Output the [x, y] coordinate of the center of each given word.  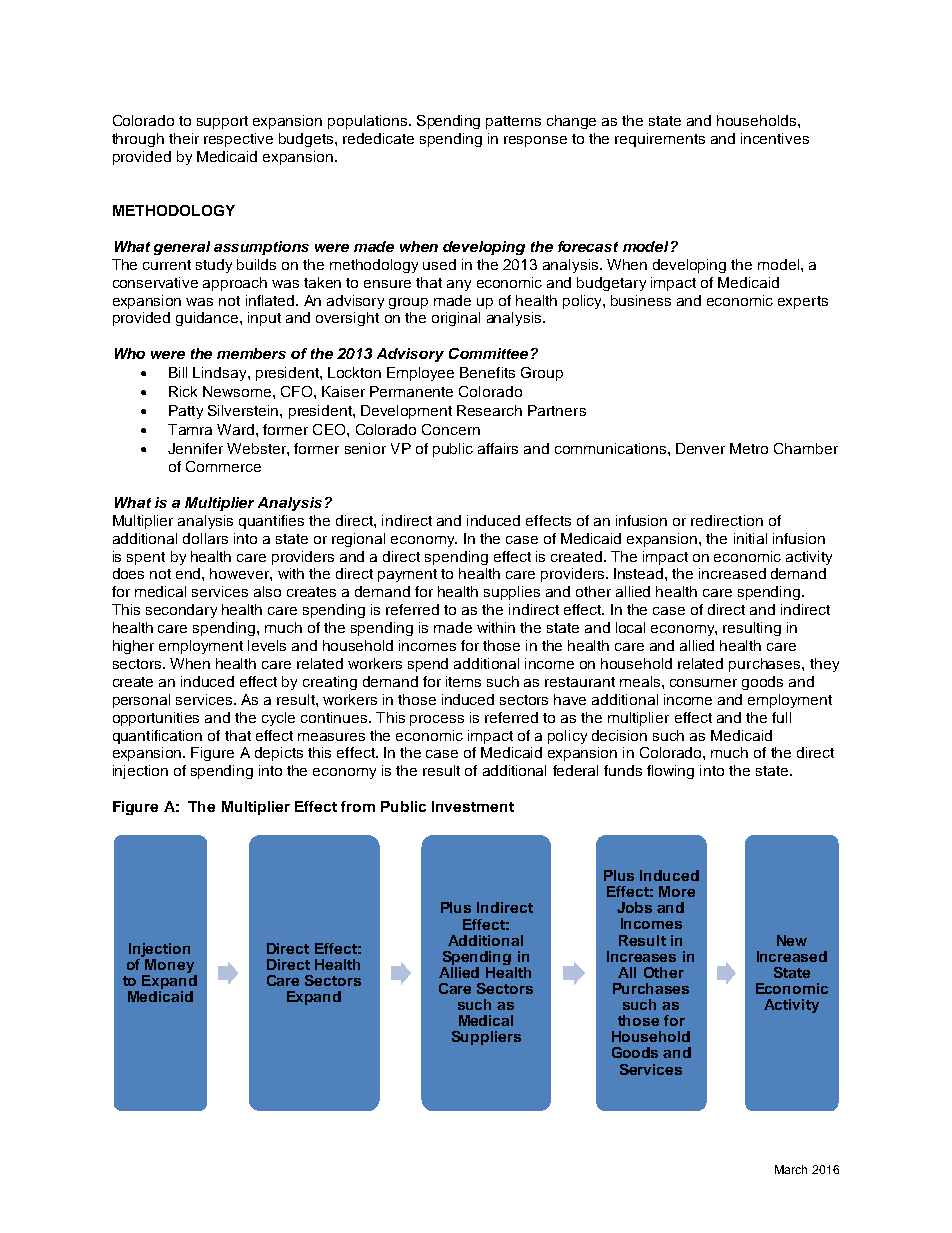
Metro [749, 448]
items [463, 681]
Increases [641, 956]
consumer [703, 683]
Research [489, 410]
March [791, 1169]
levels [267, 645]
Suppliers [486, 1038]
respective [238, 140]
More [677, 891]
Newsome [238, 391]
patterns [513, 122]
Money [170, 967]
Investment [473, 806]
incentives [775, 138]
